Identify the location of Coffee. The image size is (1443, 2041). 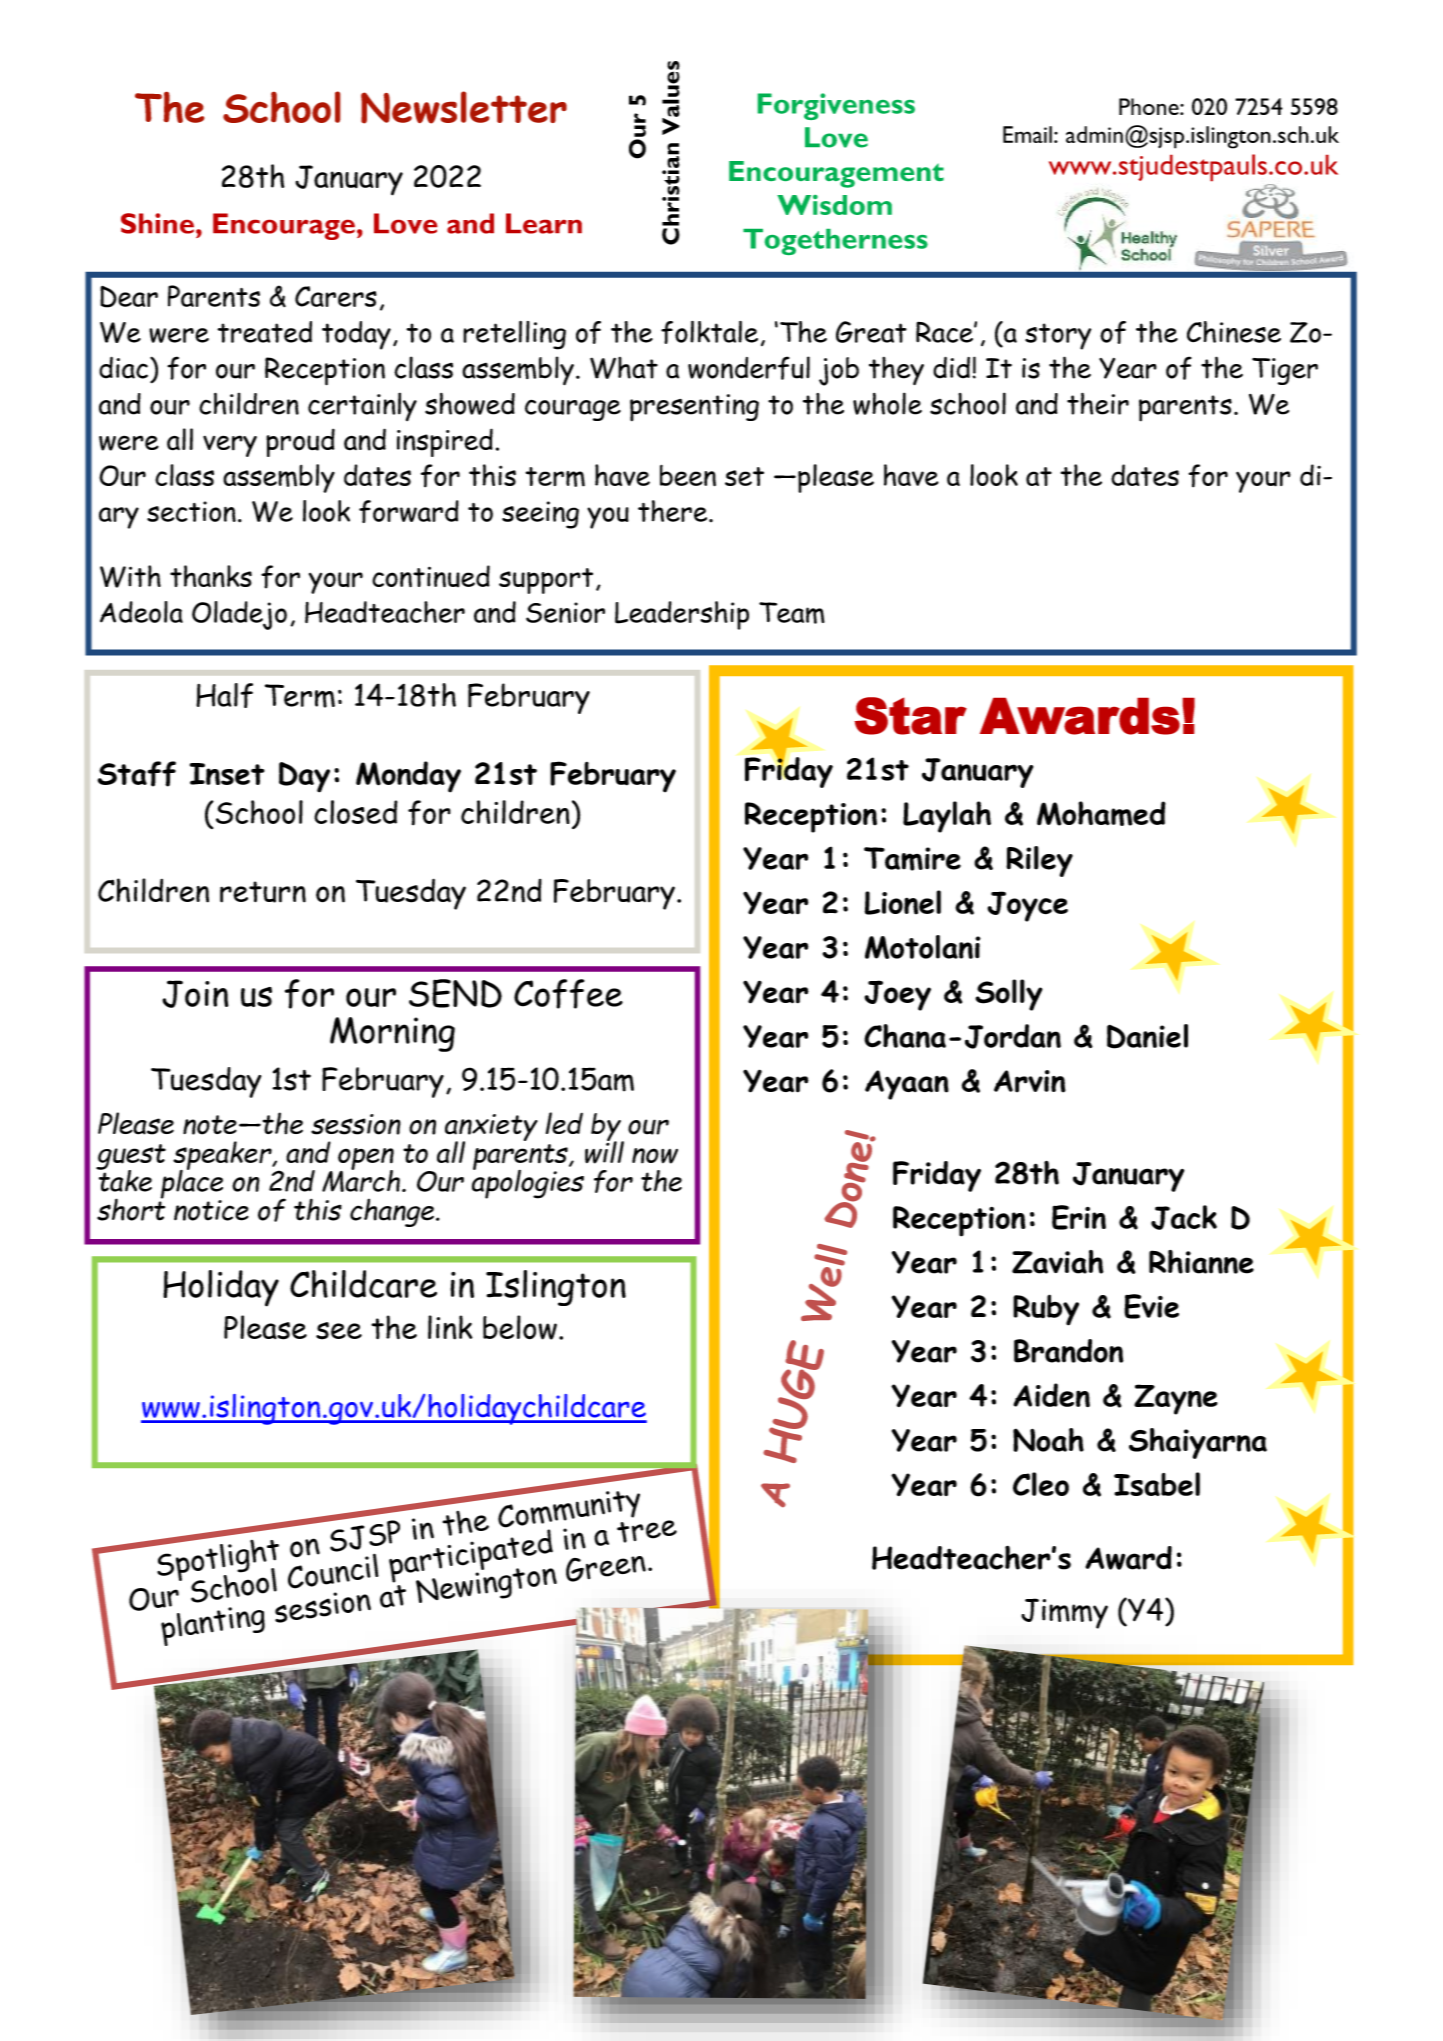
(568, 994).
